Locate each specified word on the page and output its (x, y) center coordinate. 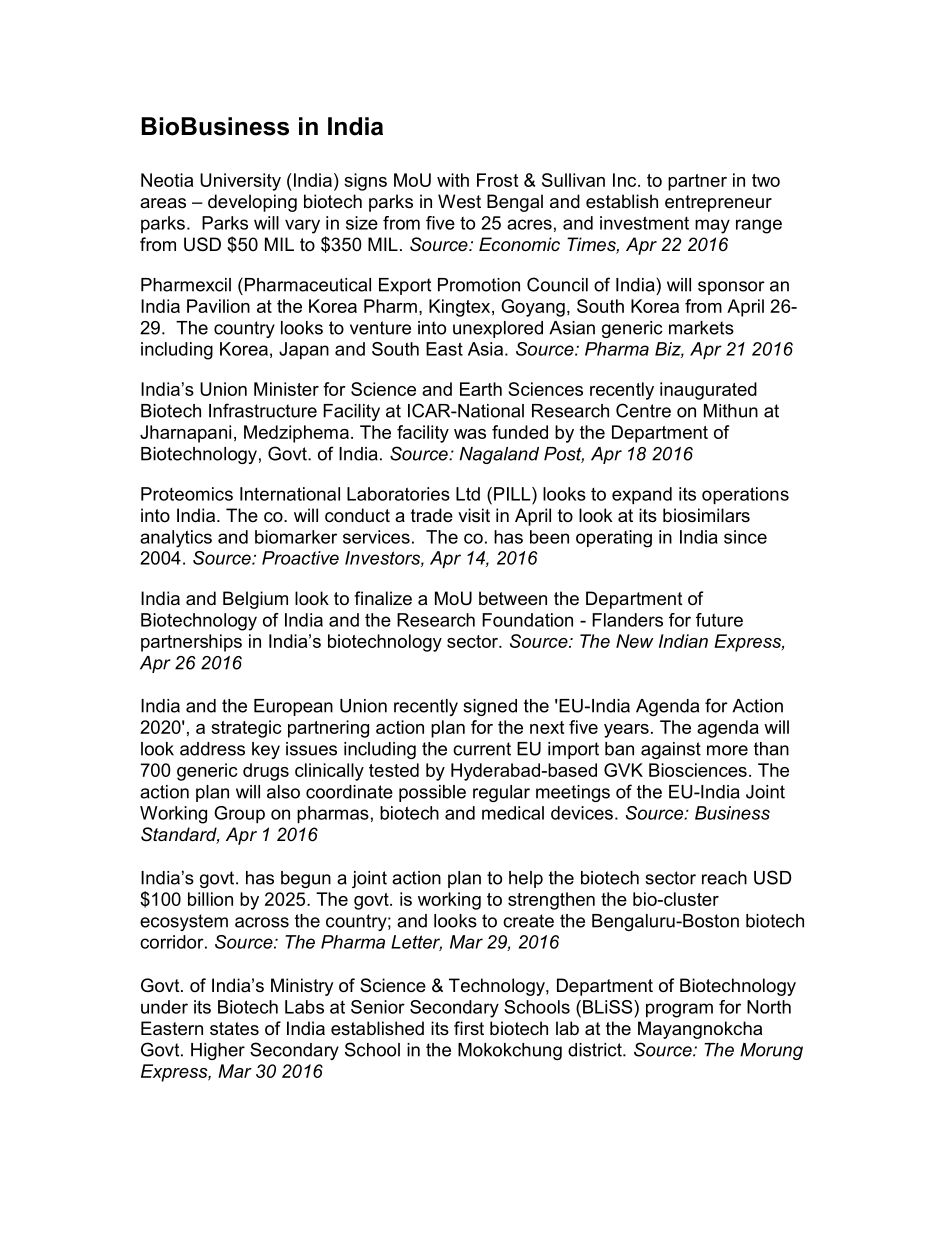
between (513, 598)
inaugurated (708, 391)
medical (513, 813)
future (719, 620)
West (459, 201)
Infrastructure (263, 410)
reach (724, 878)
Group (239, 815)
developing (252, 203)
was (470, 434)
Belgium (255, 600)
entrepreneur (718, 203)
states (234, 1029)
